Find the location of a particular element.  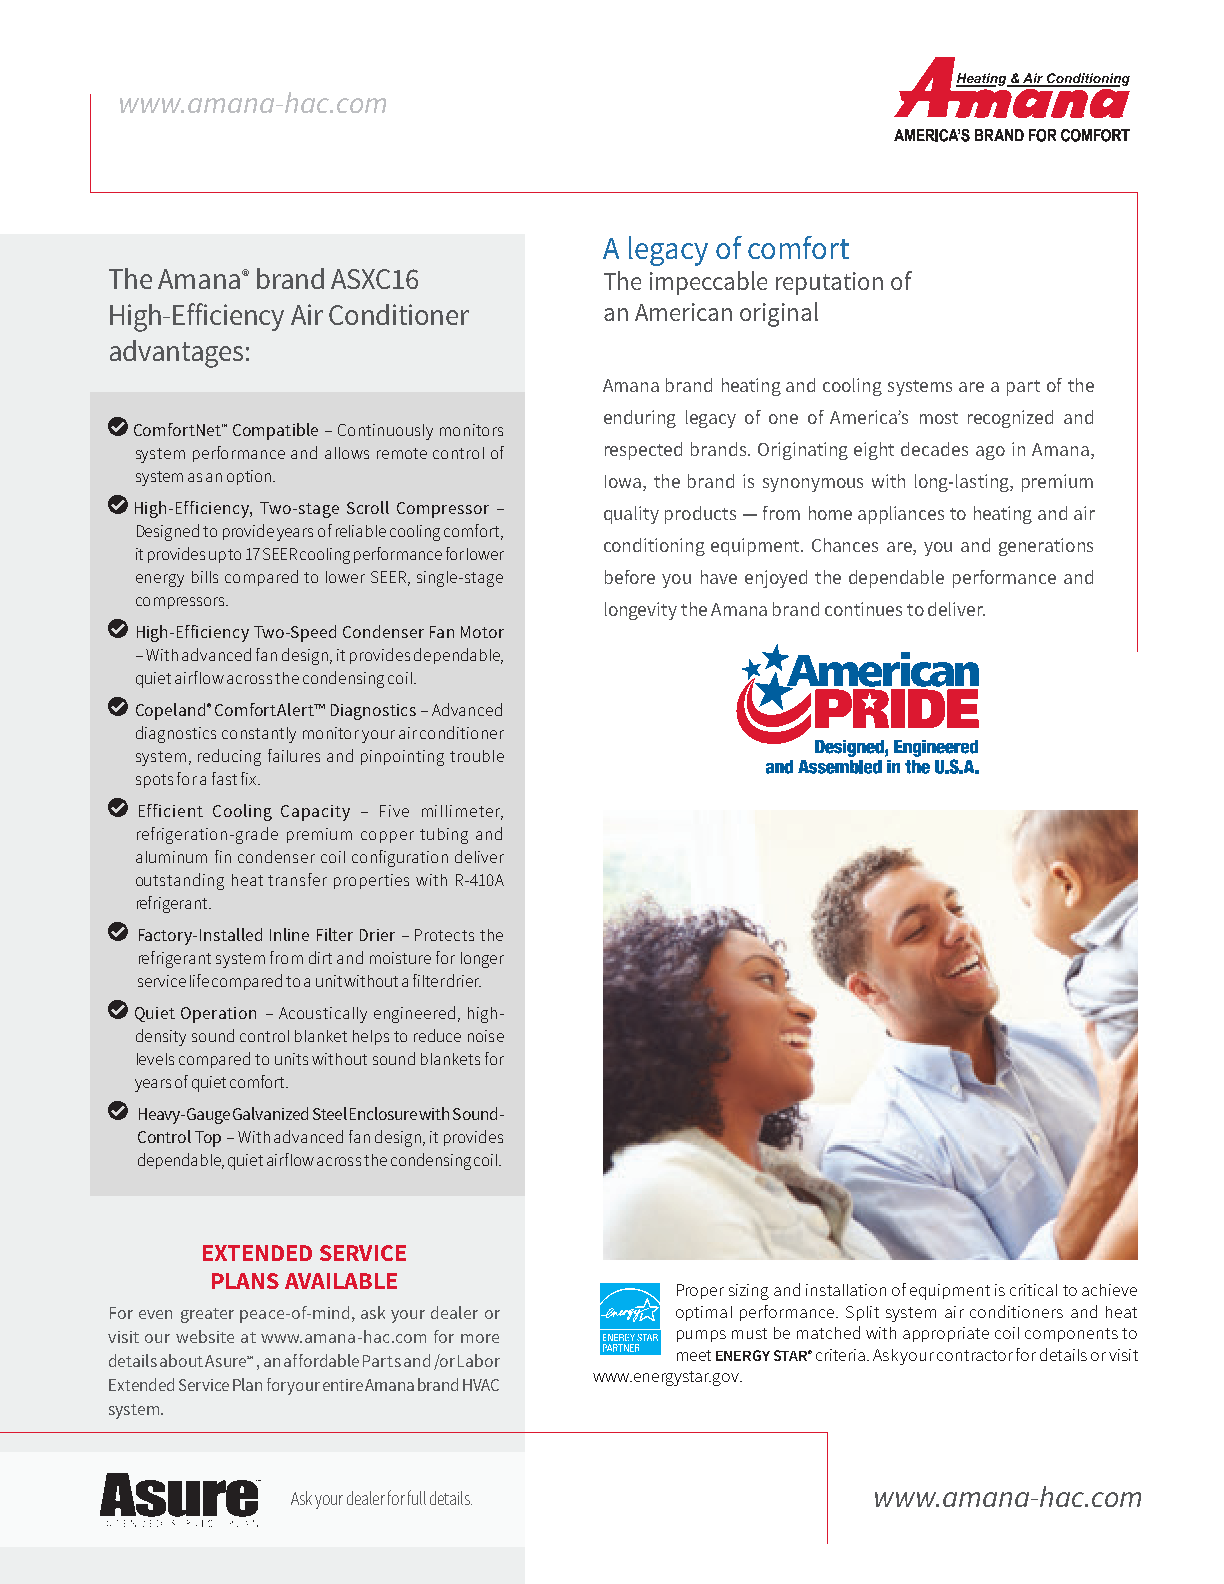

entire is located at coordinates (343, 1385).
